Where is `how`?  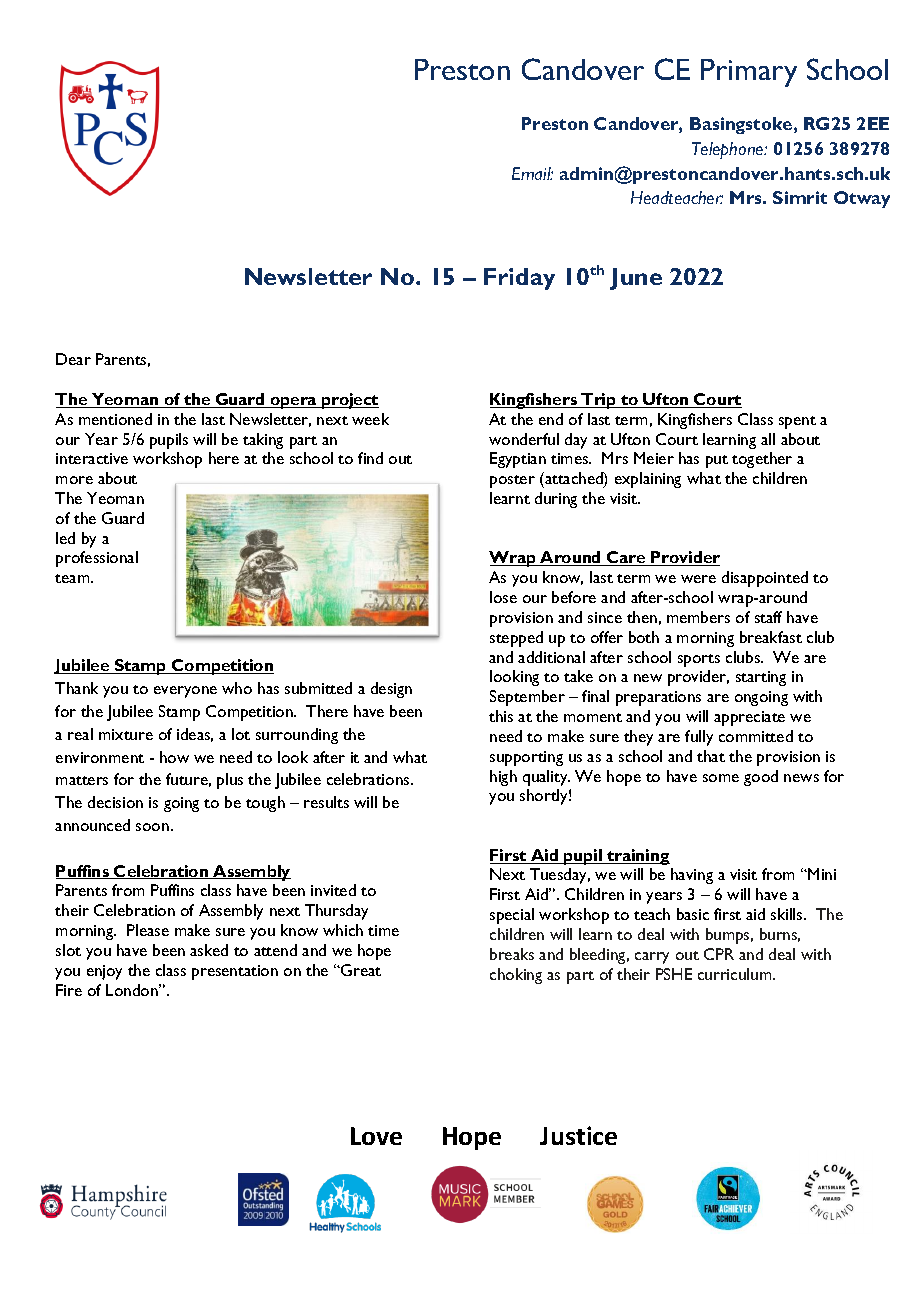
how is located at coordinates (174, 757).
